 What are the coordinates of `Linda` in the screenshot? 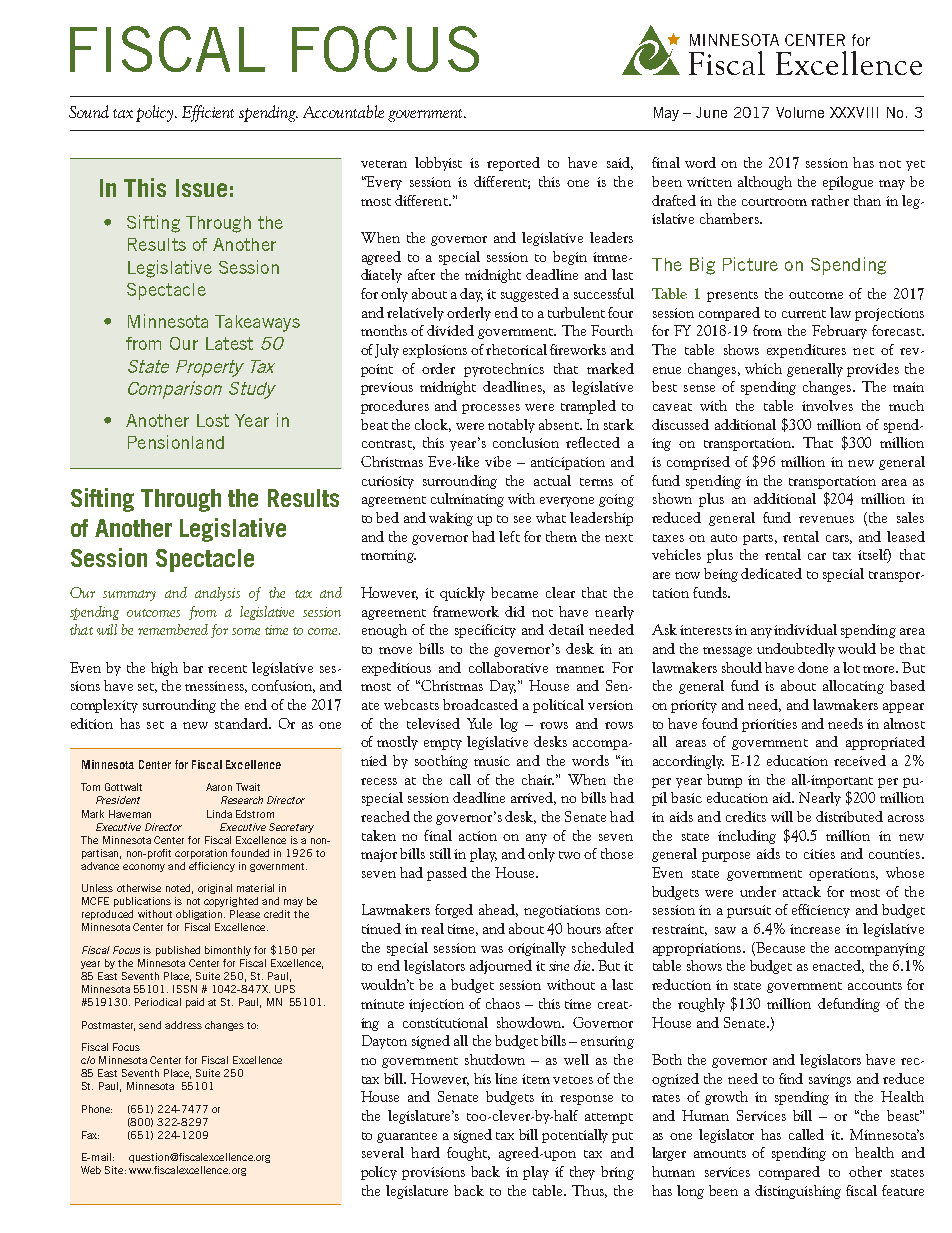 It's located at (219, 814).
